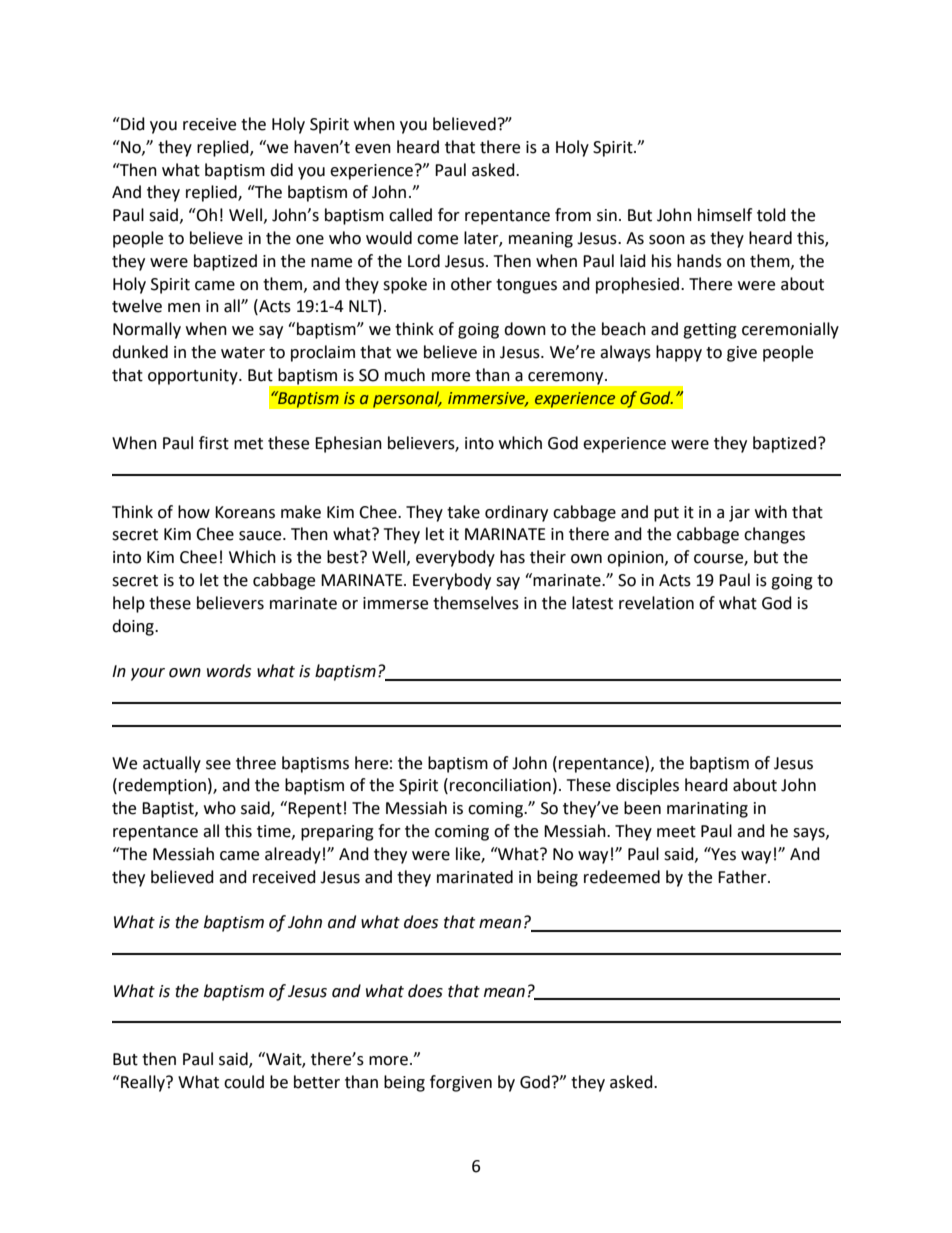 The image size is (952, 1233). I want to click on could, so click(244, 1082).
